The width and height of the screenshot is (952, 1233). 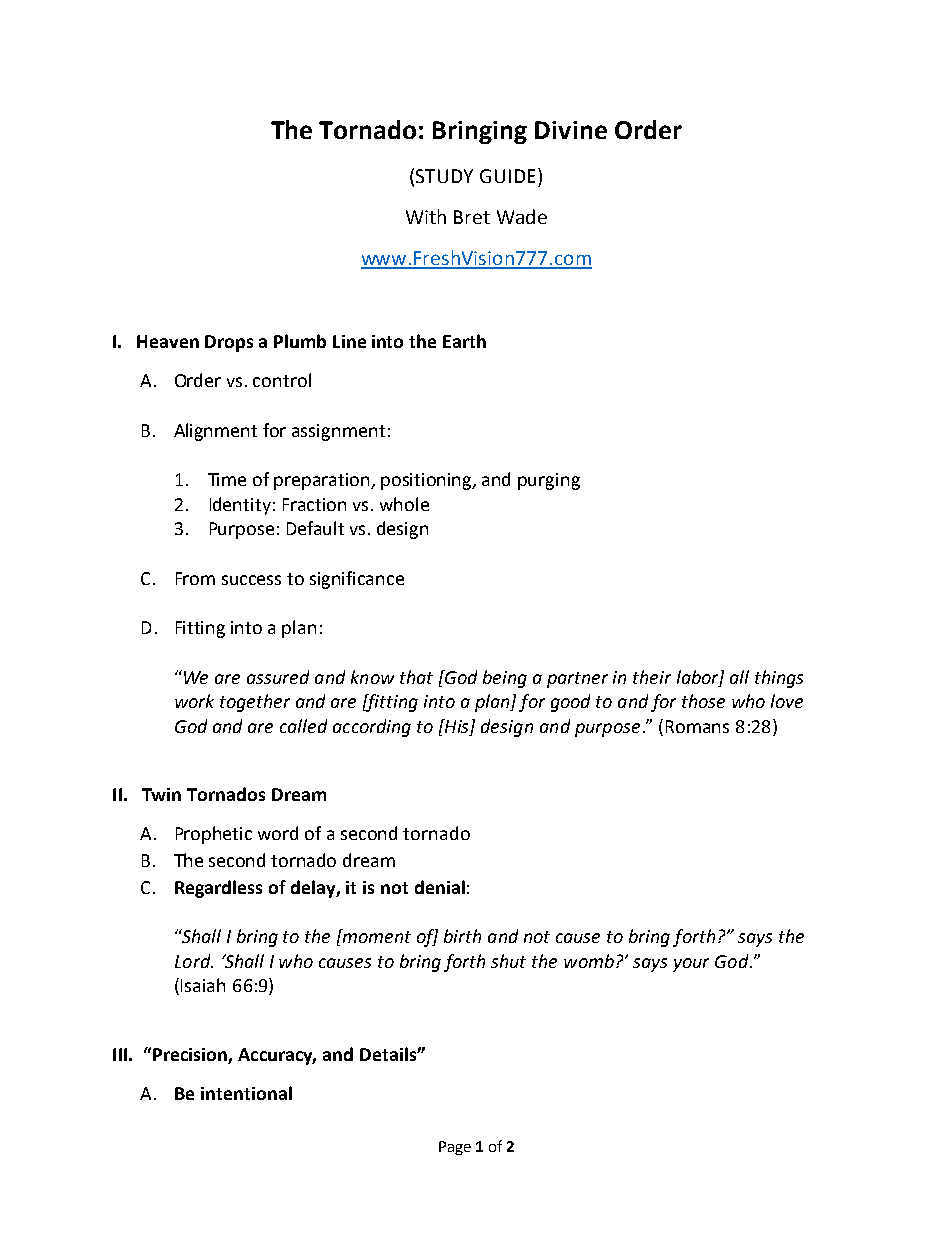 What do you see at coordinates (571, 130) in the screenshot?
I see `Divine` at bounding box center [571, 130].
